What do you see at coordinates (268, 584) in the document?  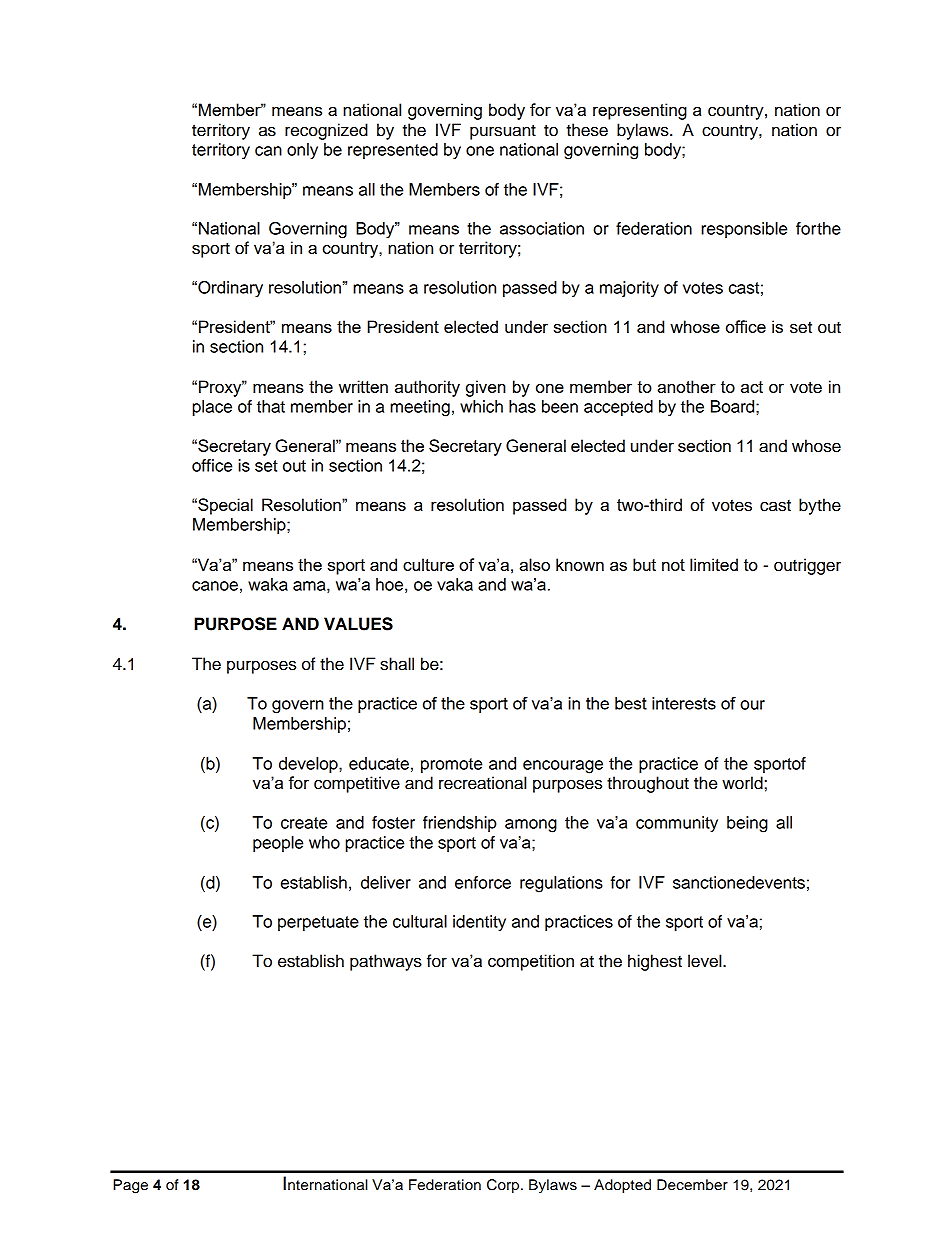 I see `waka` at bounding box center [268, 584].
